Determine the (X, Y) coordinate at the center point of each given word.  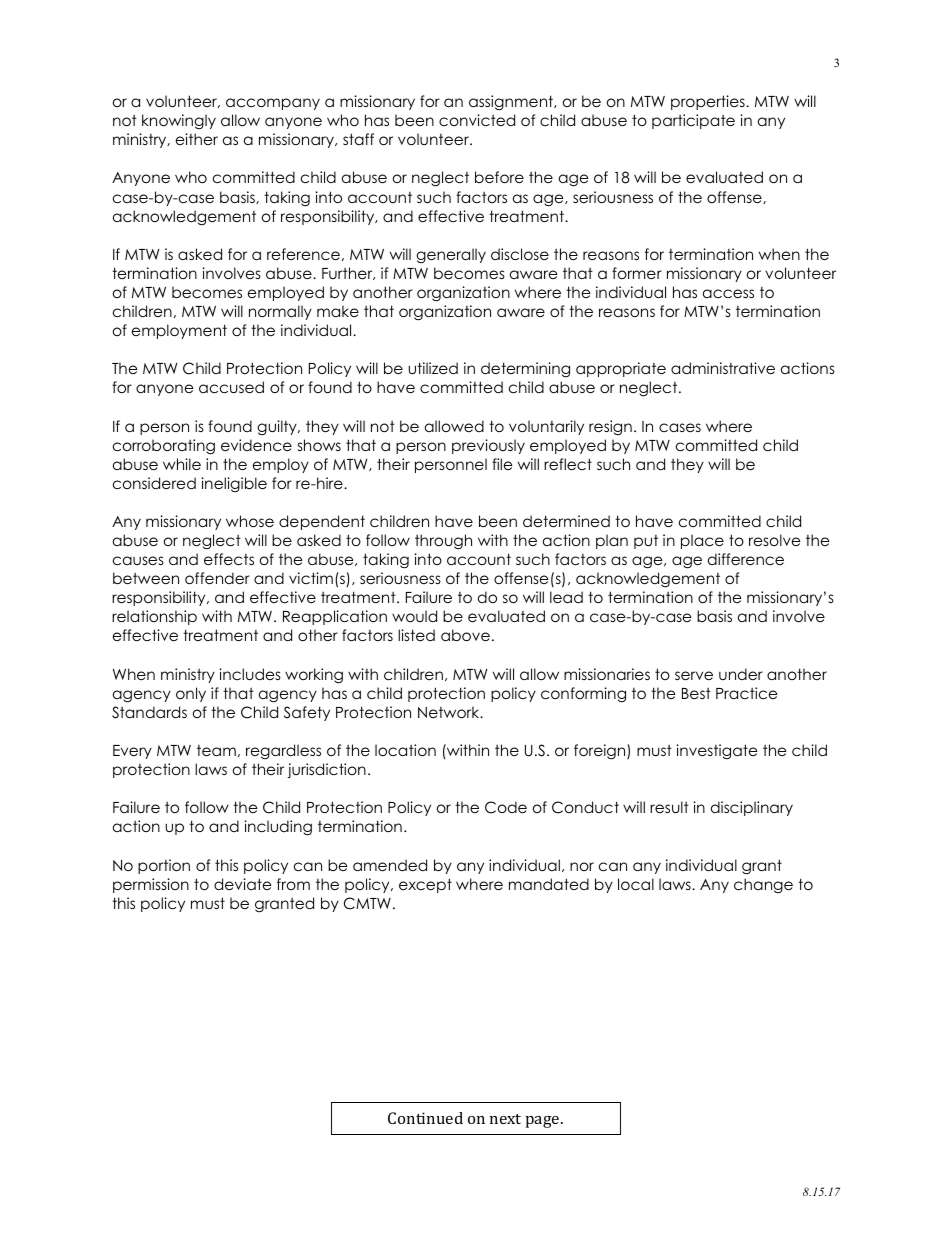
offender (217, 578)
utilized (433, 368)
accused (231, 387)
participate (693, 121)
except (425, 885)
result (669, 807)
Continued (425, 1118)
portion (164, 866)
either (197, 139)
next (505, 1119)
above (465, 635)
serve (694, 675)
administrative (723, 368)
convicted (477, 120)
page (543, 1122)
